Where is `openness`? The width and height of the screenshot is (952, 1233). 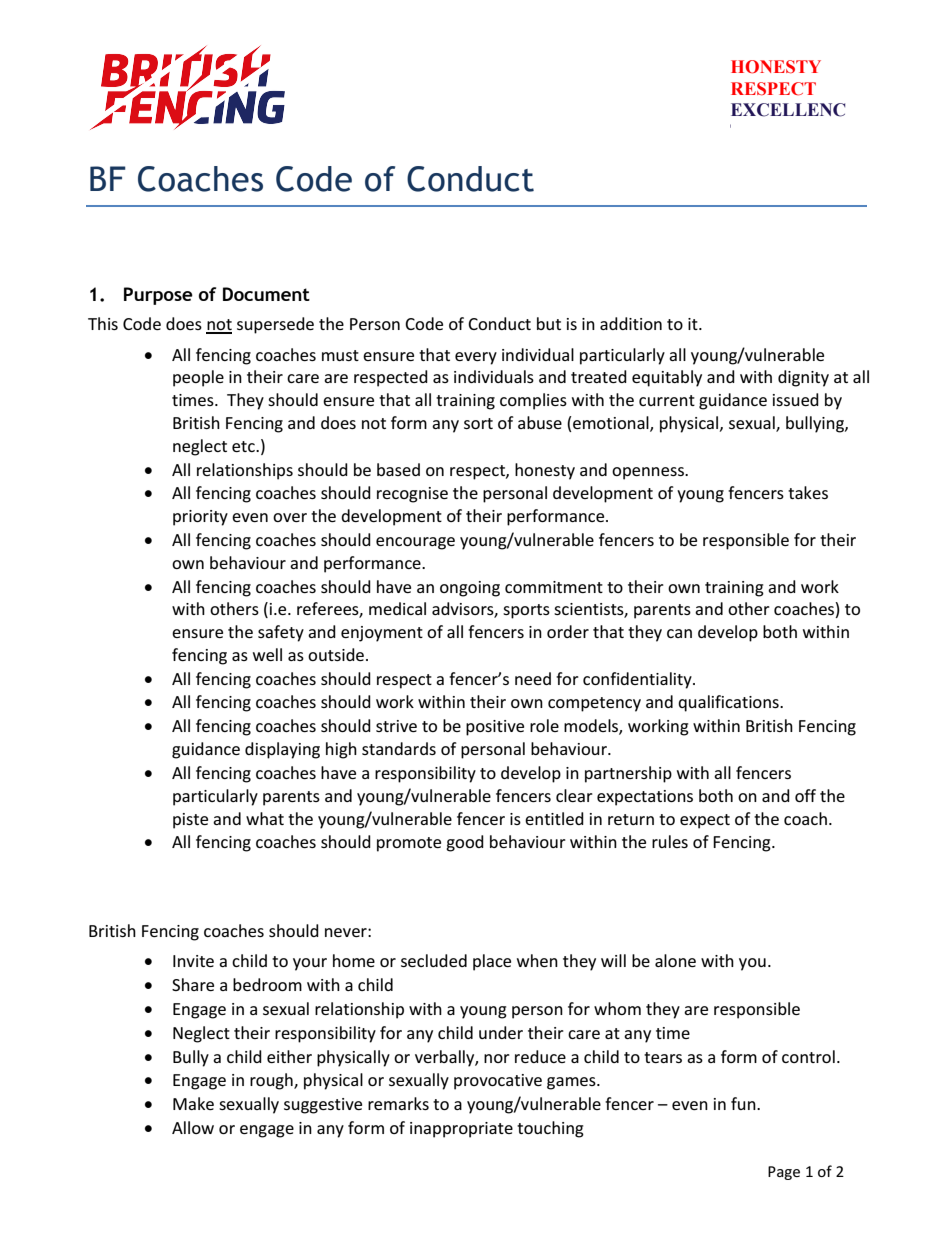 openness is located at coordinates (649, 473).
